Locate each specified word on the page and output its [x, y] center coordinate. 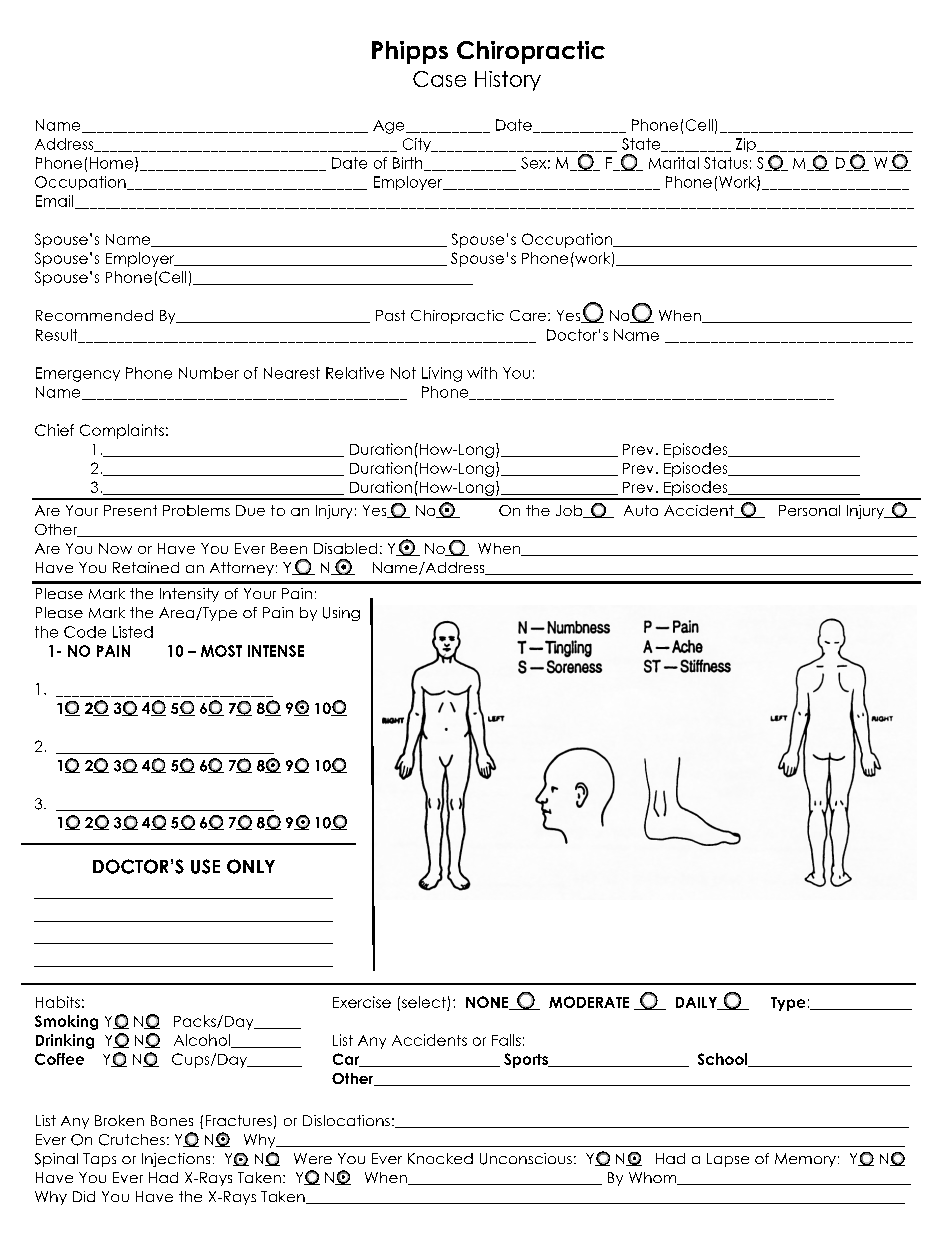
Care [529, 315]
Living [442, 374]
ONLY [251, 866]
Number [209, 373]
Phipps [410, 52]
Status [726, 163]
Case [439, 79]
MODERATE [589, 1002]
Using [341, 614]
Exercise [362, 1002]
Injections [176, 1160]
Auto [641, 510]
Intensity [189, 595]
